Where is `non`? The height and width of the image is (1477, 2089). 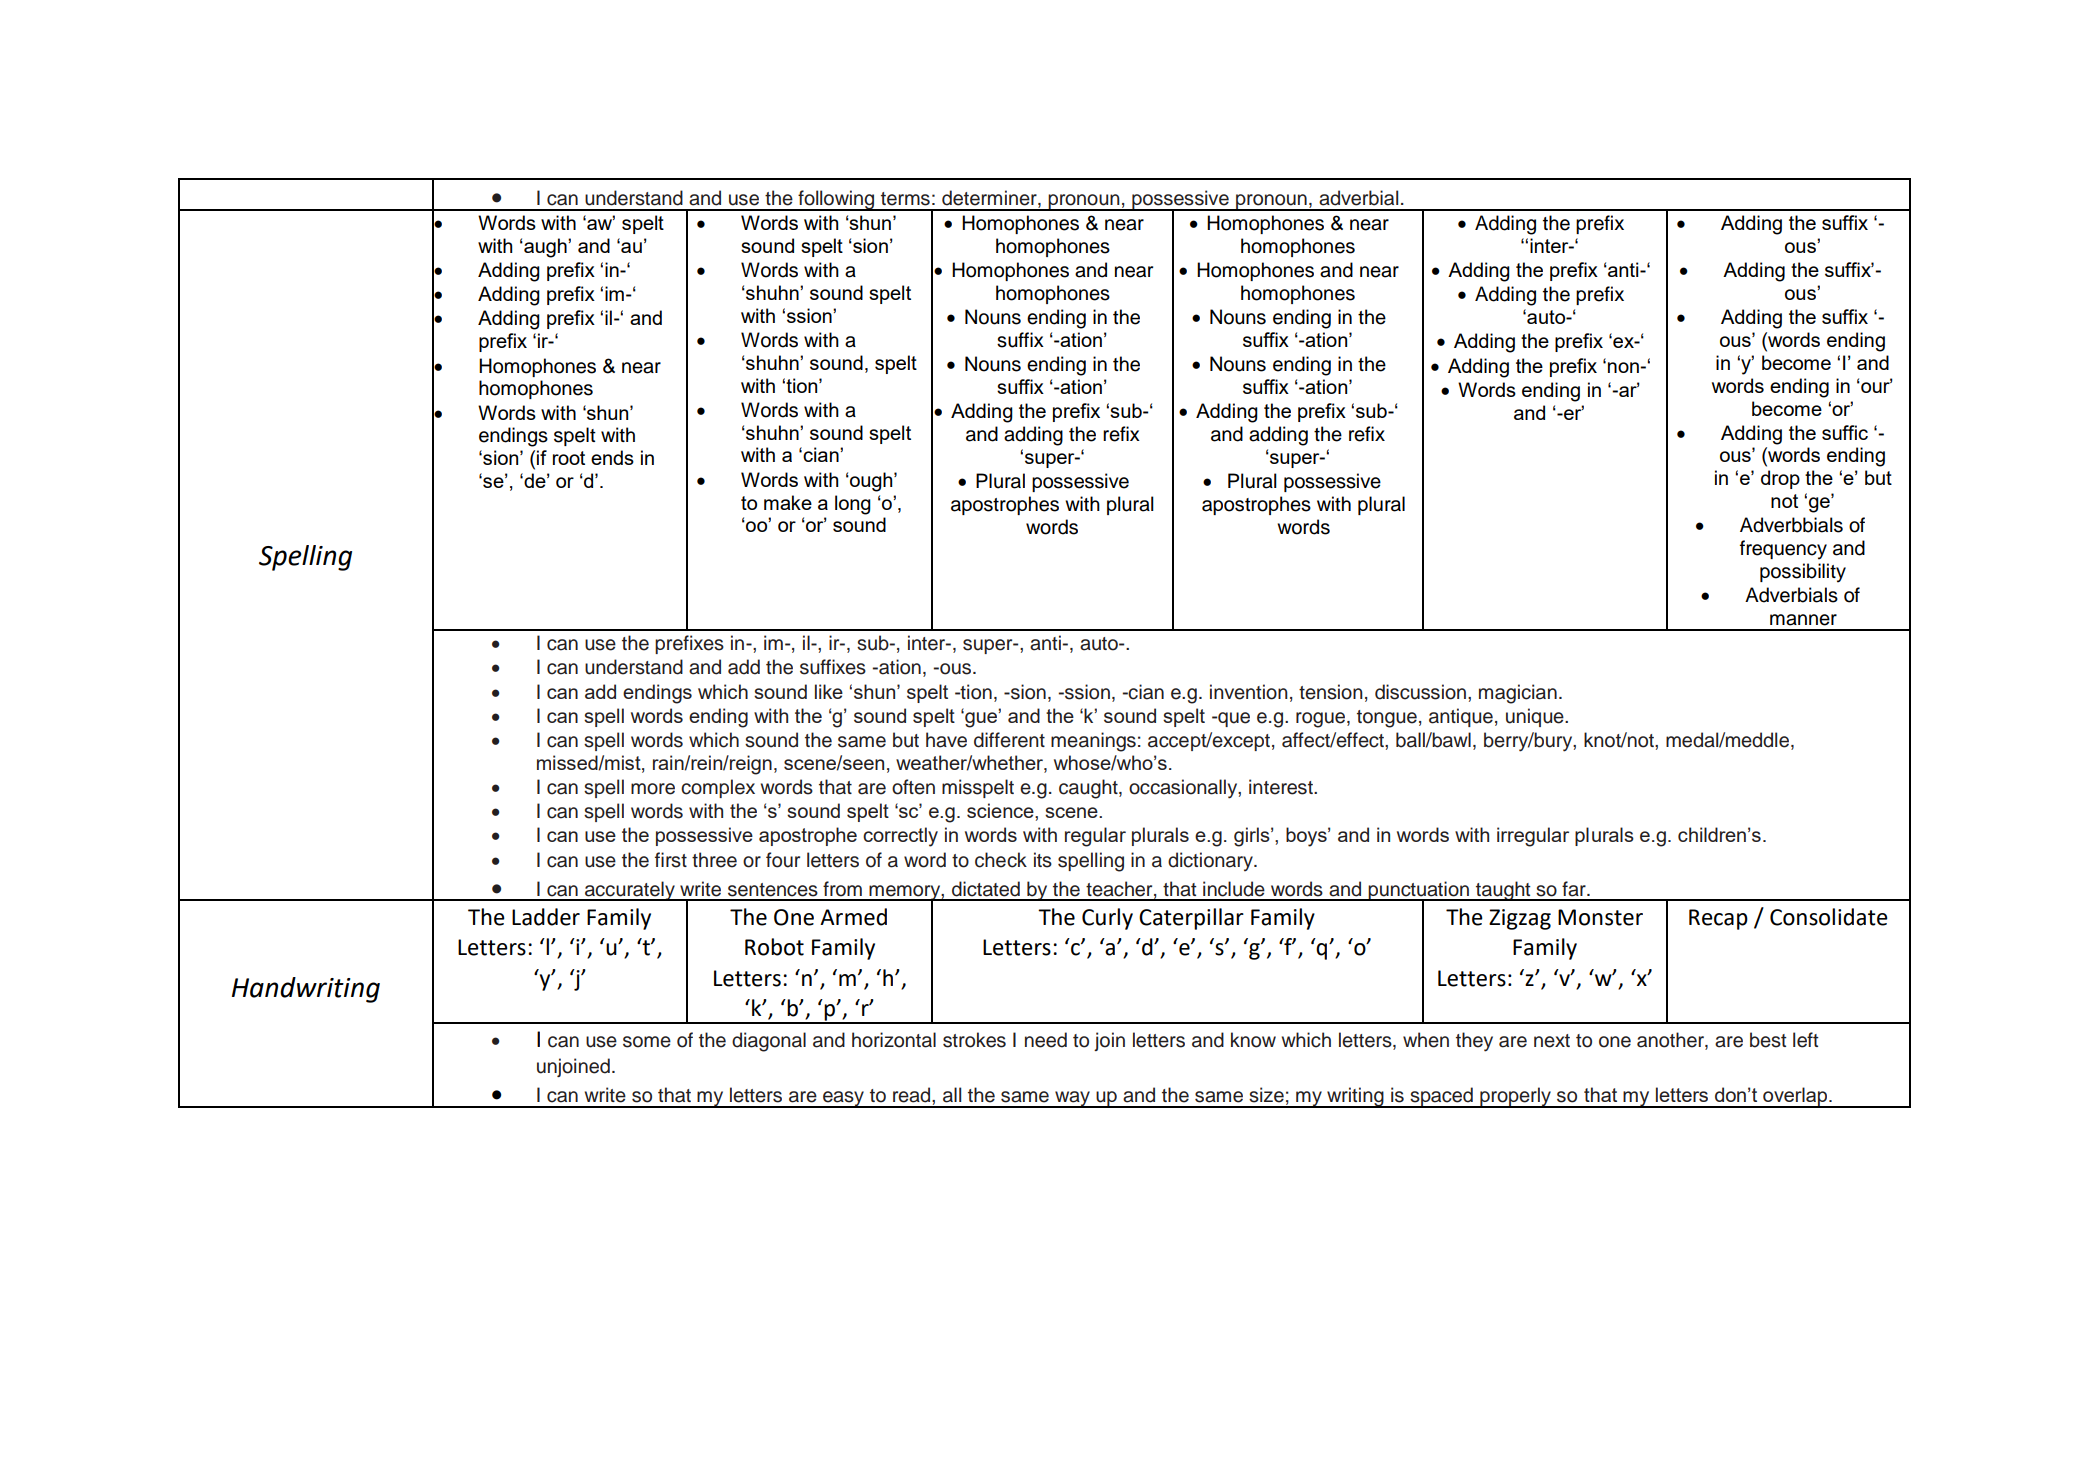
non is located at coordinates (1624, 367).
